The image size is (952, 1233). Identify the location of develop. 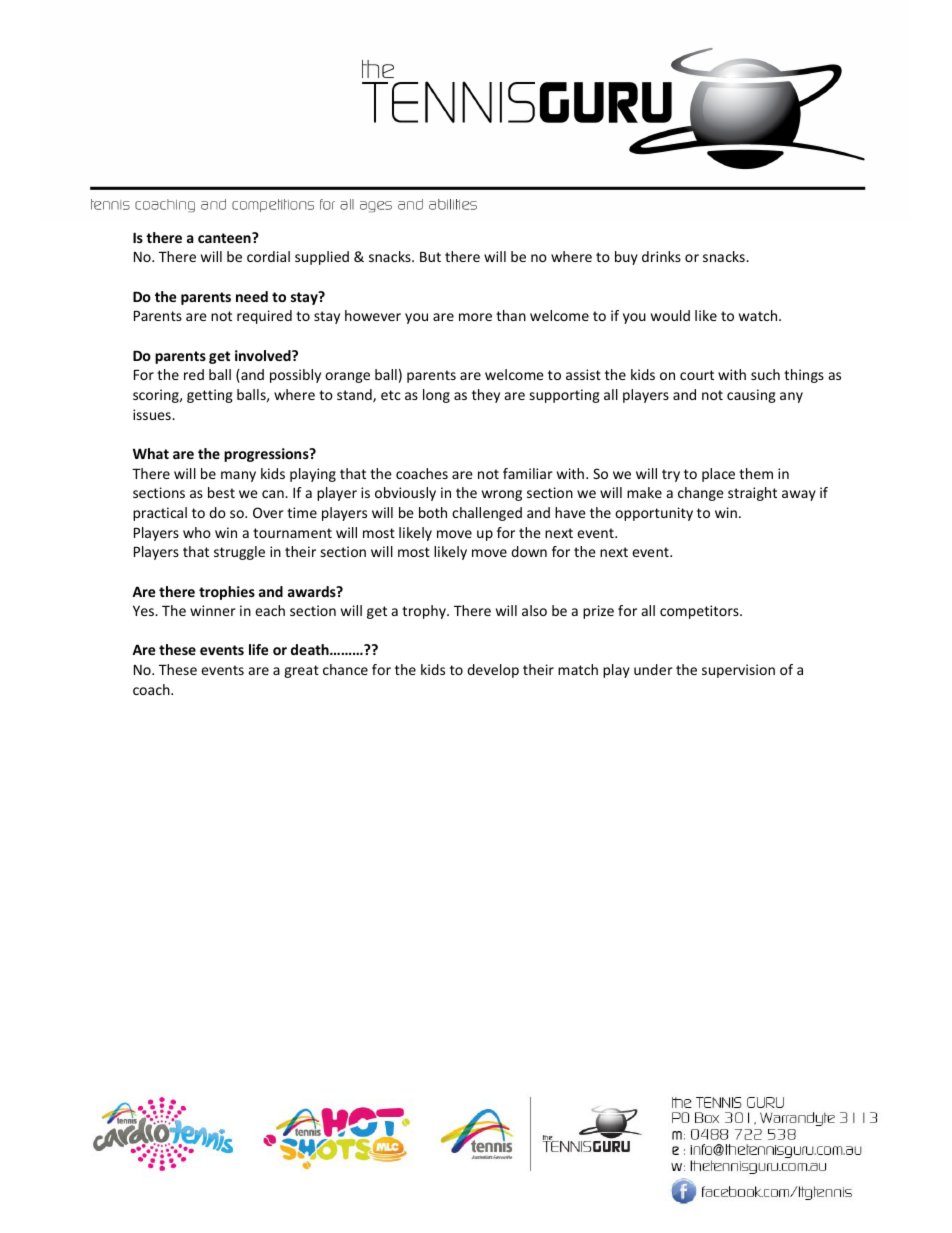
(493, 671).
